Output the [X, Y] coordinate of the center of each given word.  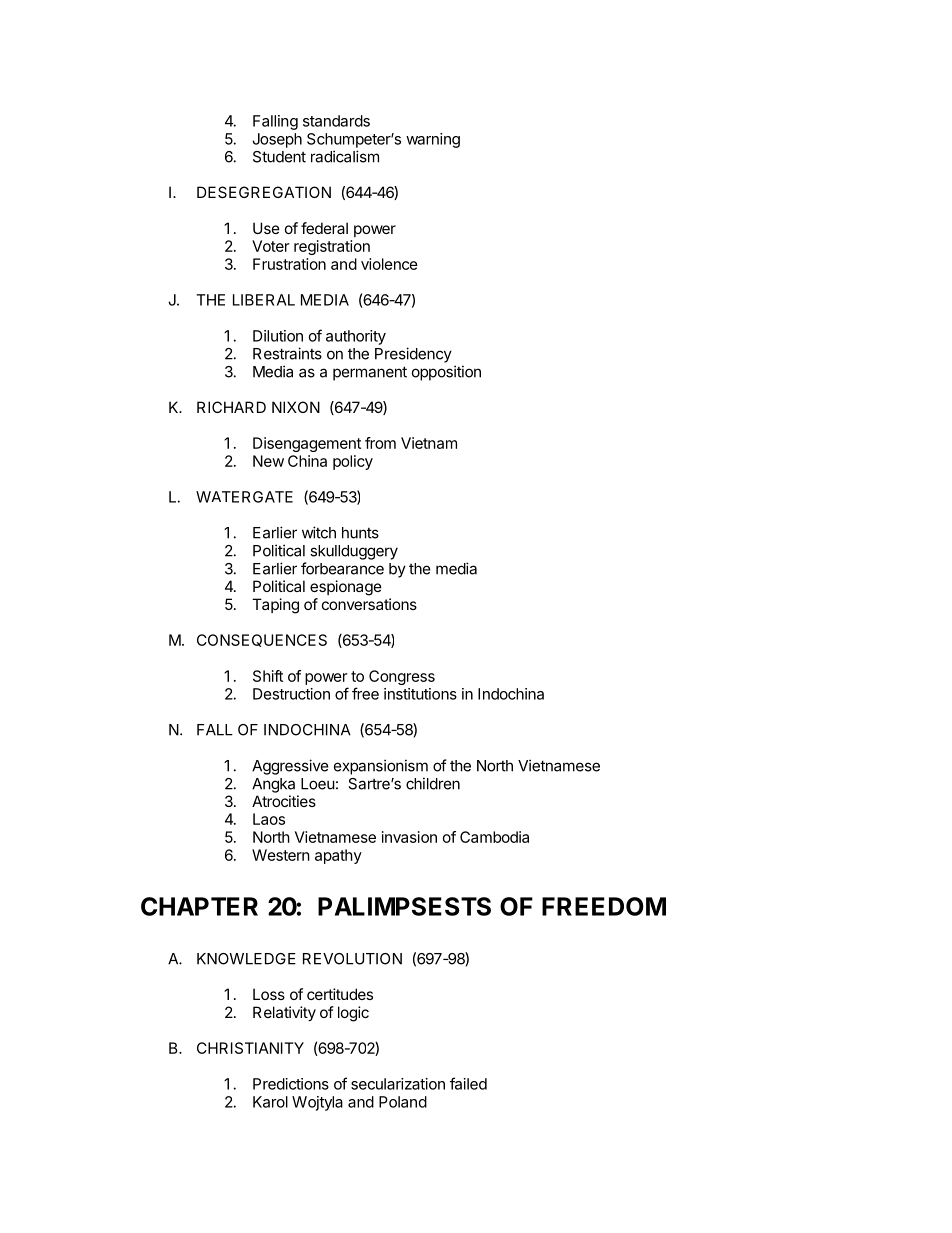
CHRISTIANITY [250, 1048]
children [433, 783]
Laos [269, 819]
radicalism [345, 156]
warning [433, 140]
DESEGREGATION [264, 192]
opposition [446, 373]
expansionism [381, 767]
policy [353, 462]
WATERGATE [244, 497]
